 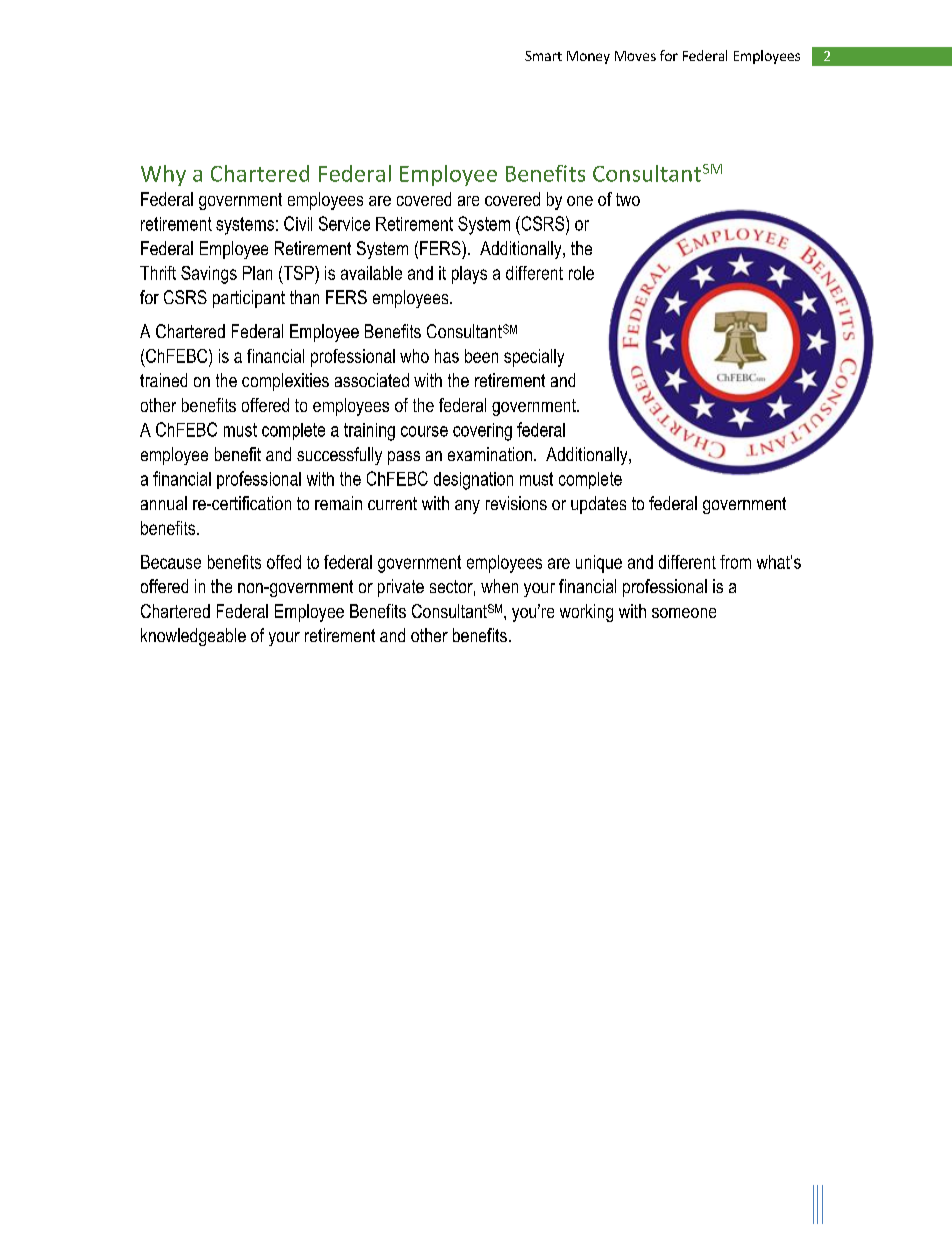 What do you see at coordinates (635, 56) in the document?
I see `Moves` at bounding box center [635, 56].
